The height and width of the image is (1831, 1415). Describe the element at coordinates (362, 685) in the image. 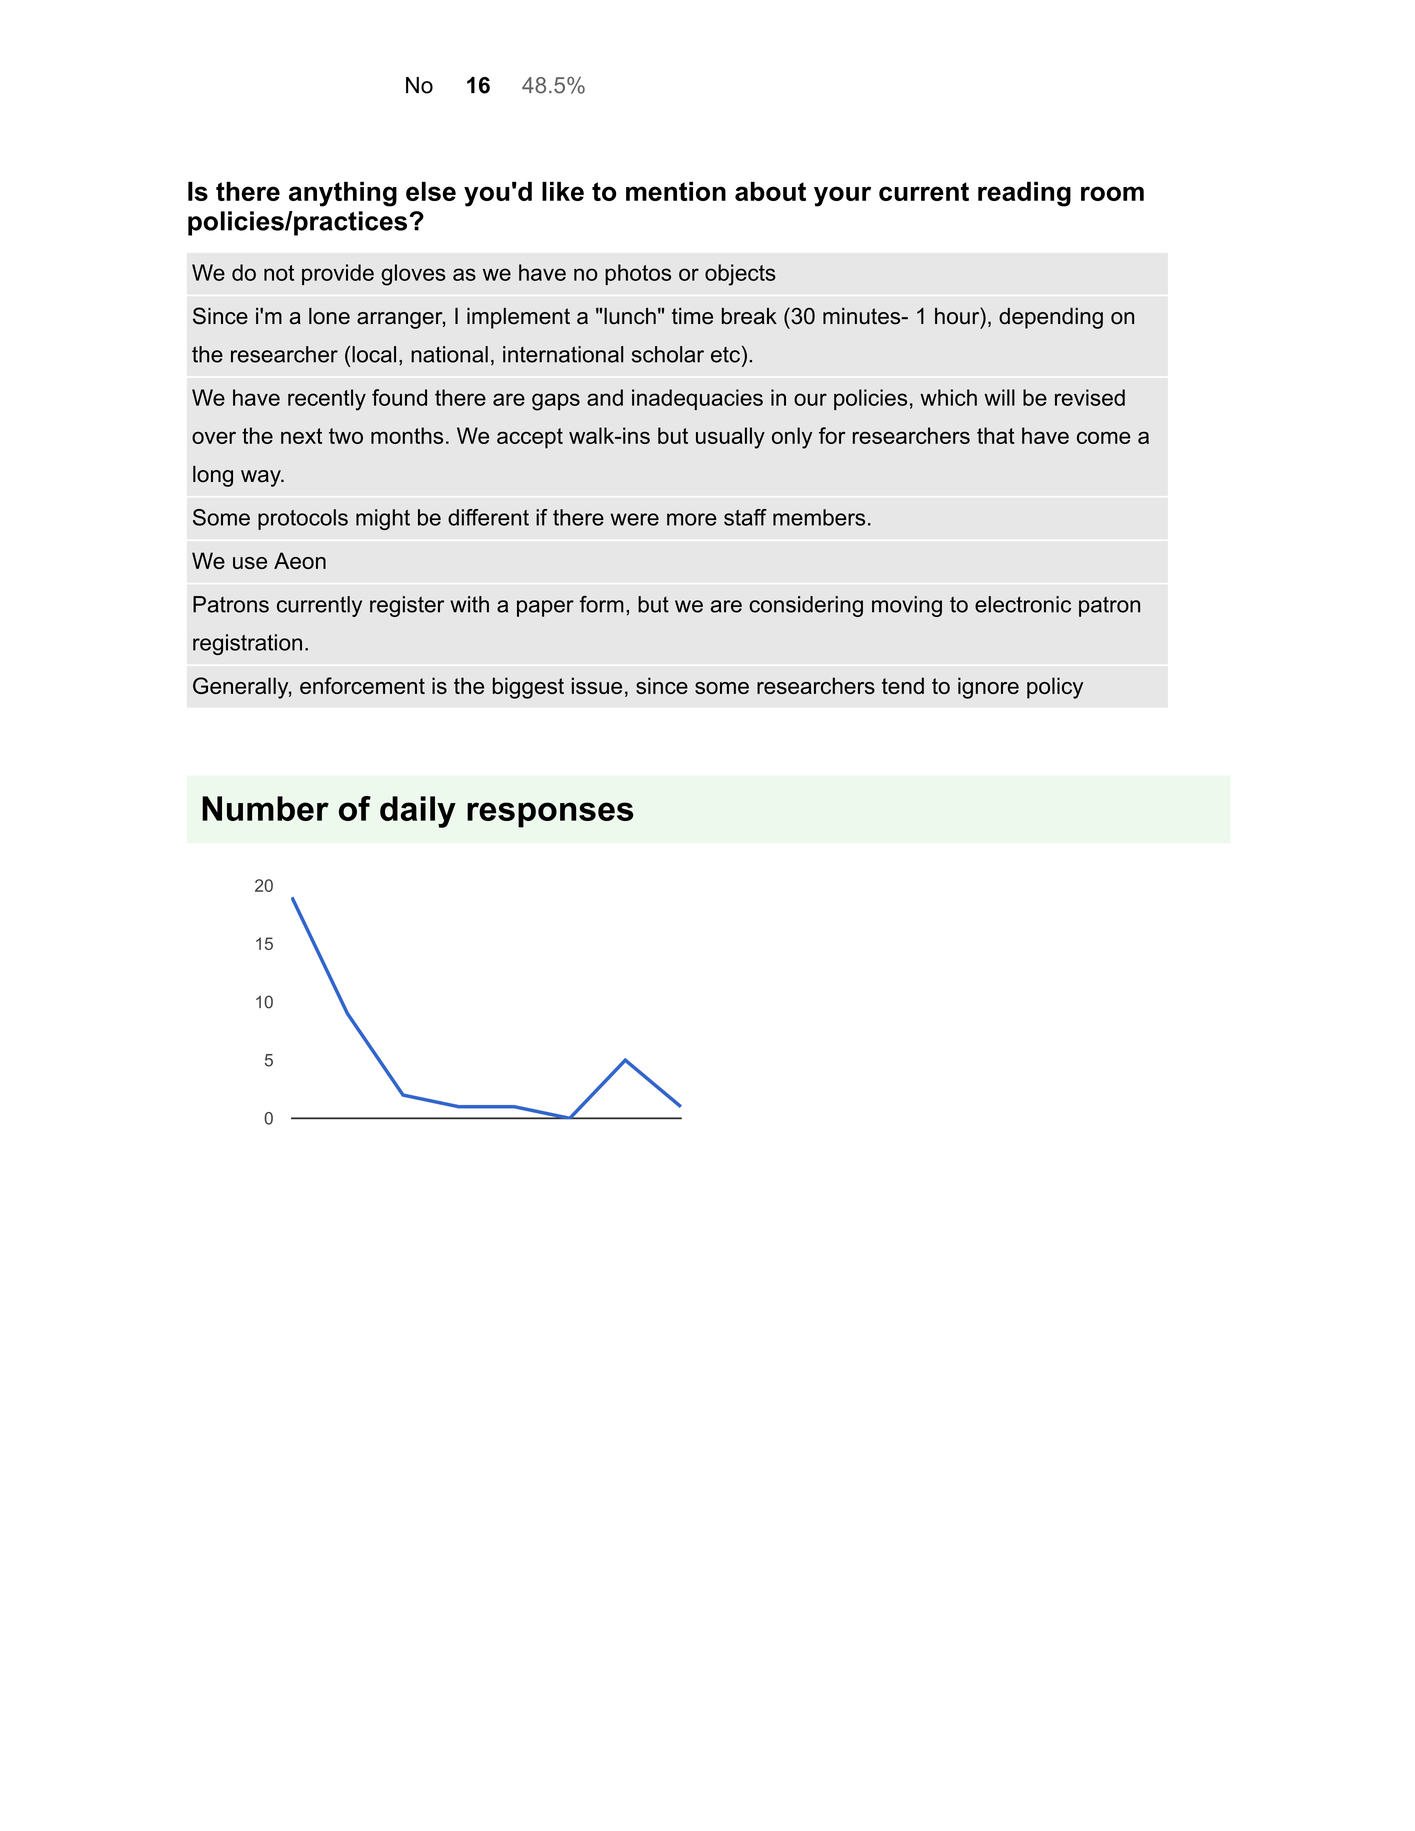

I see `enforcement` at that location.
